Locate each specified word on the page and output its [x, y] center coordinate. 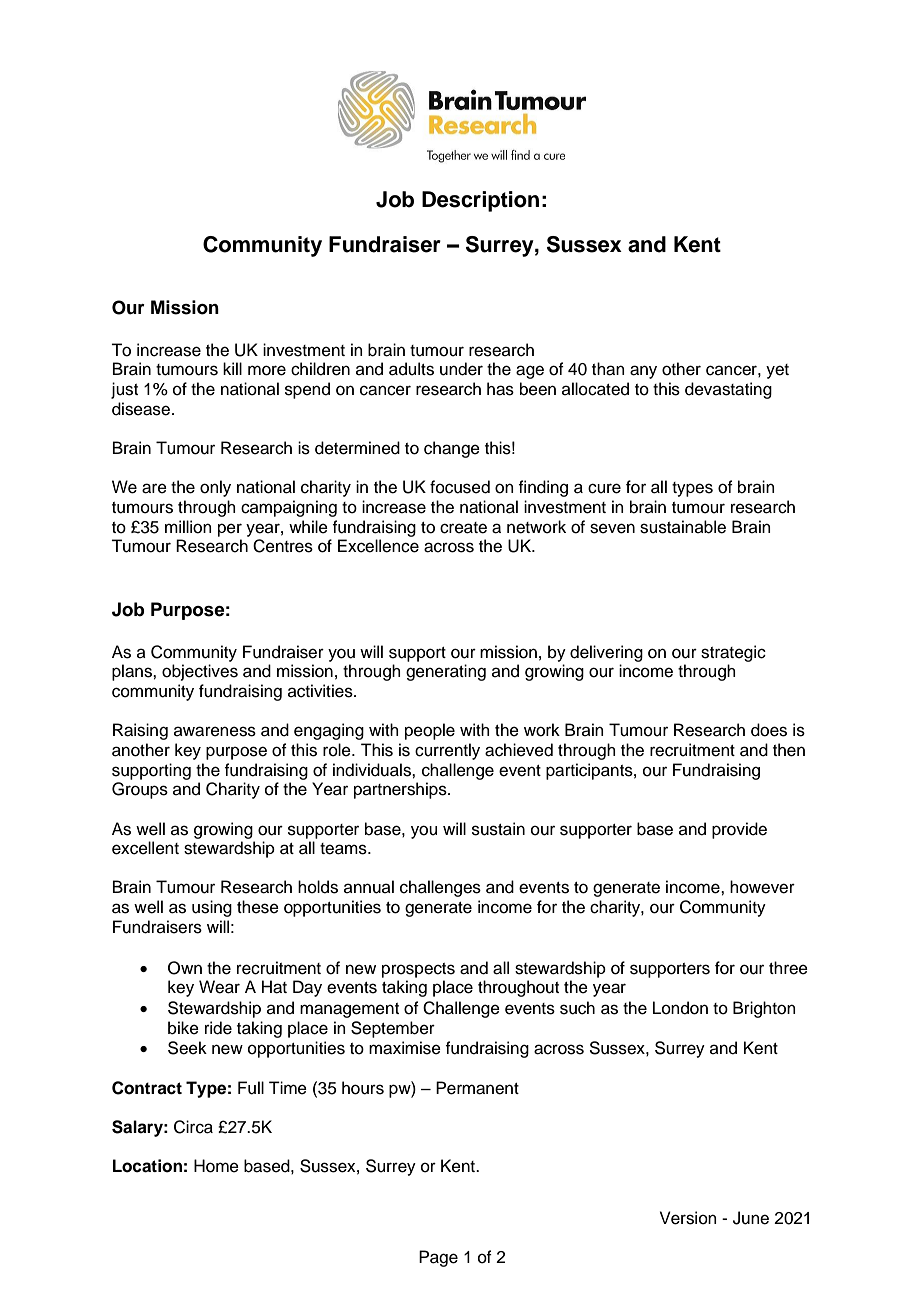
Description [480, 201]
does [769, 730]
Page [438, 1258]
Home [216, 1166]
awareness [215, 731]
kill [232, 368]
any [643, 372]
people [430, 731]
